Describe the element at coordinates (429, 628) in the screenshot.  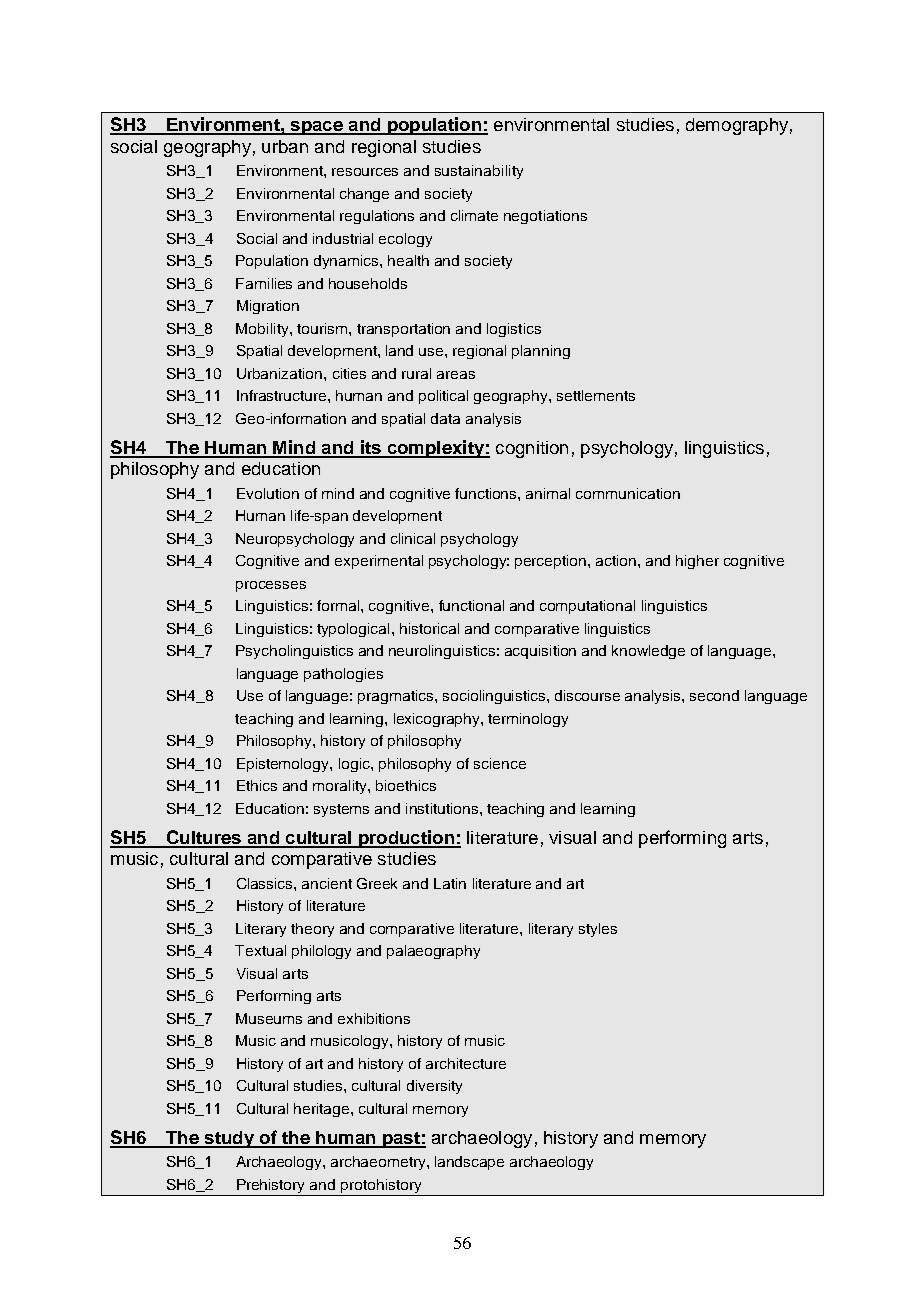
I see `historical` at that location.
